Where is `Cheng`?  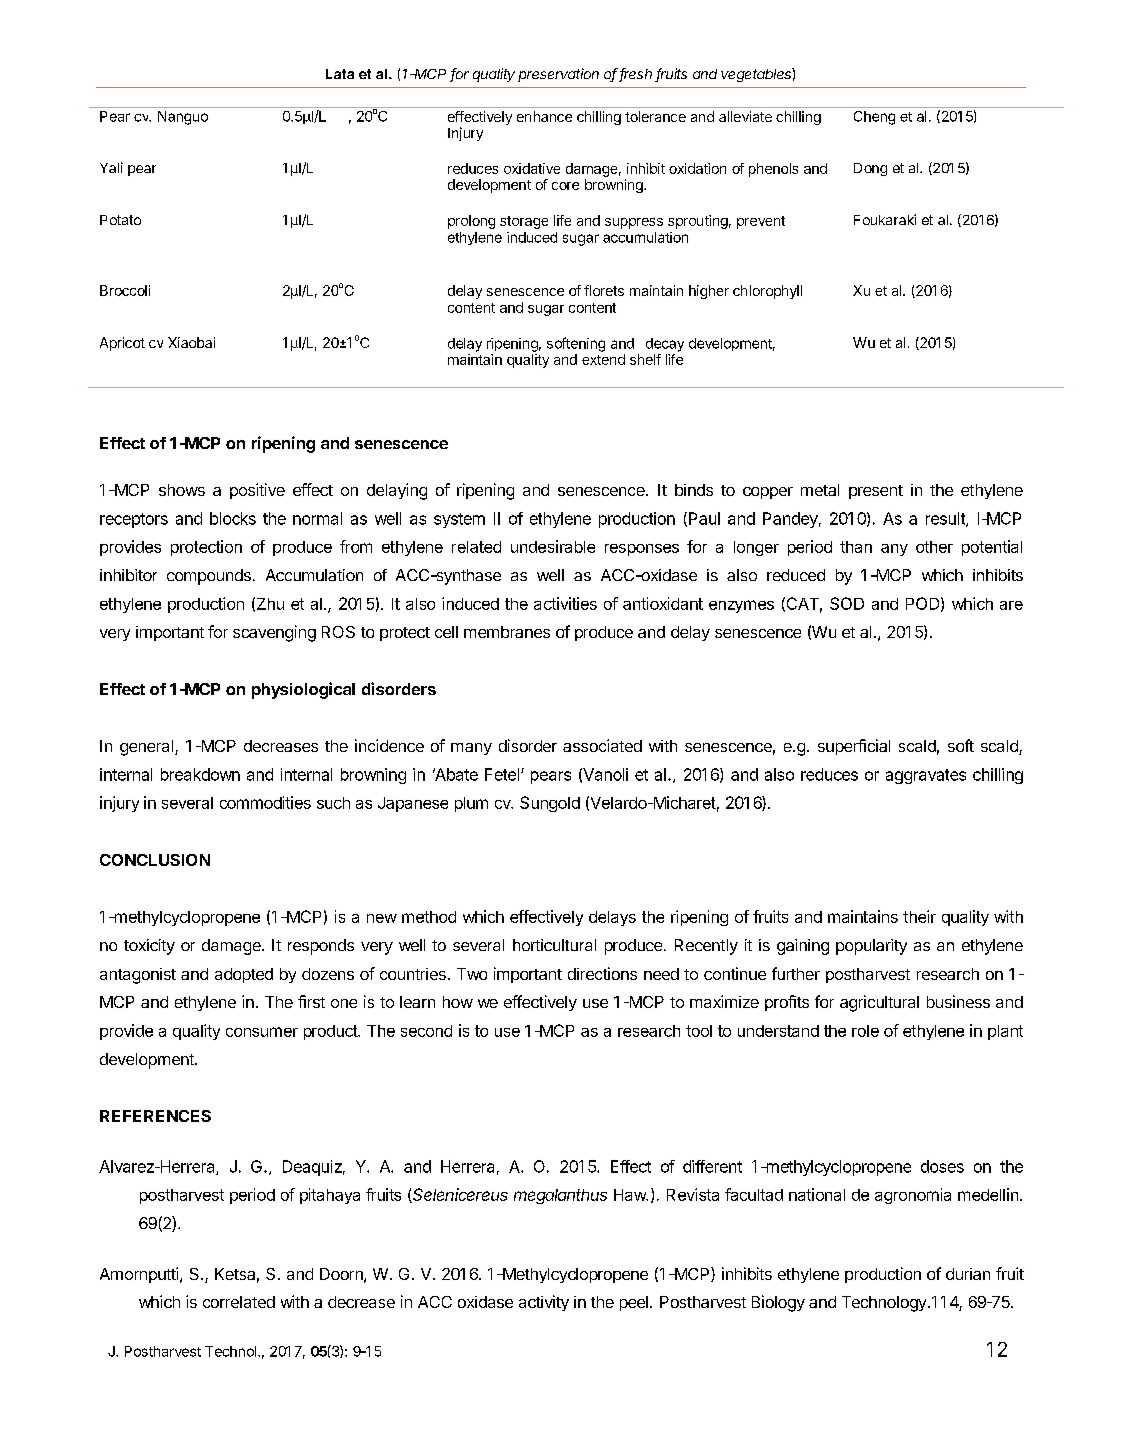 Cheng is located at coordinates (874, 118).
